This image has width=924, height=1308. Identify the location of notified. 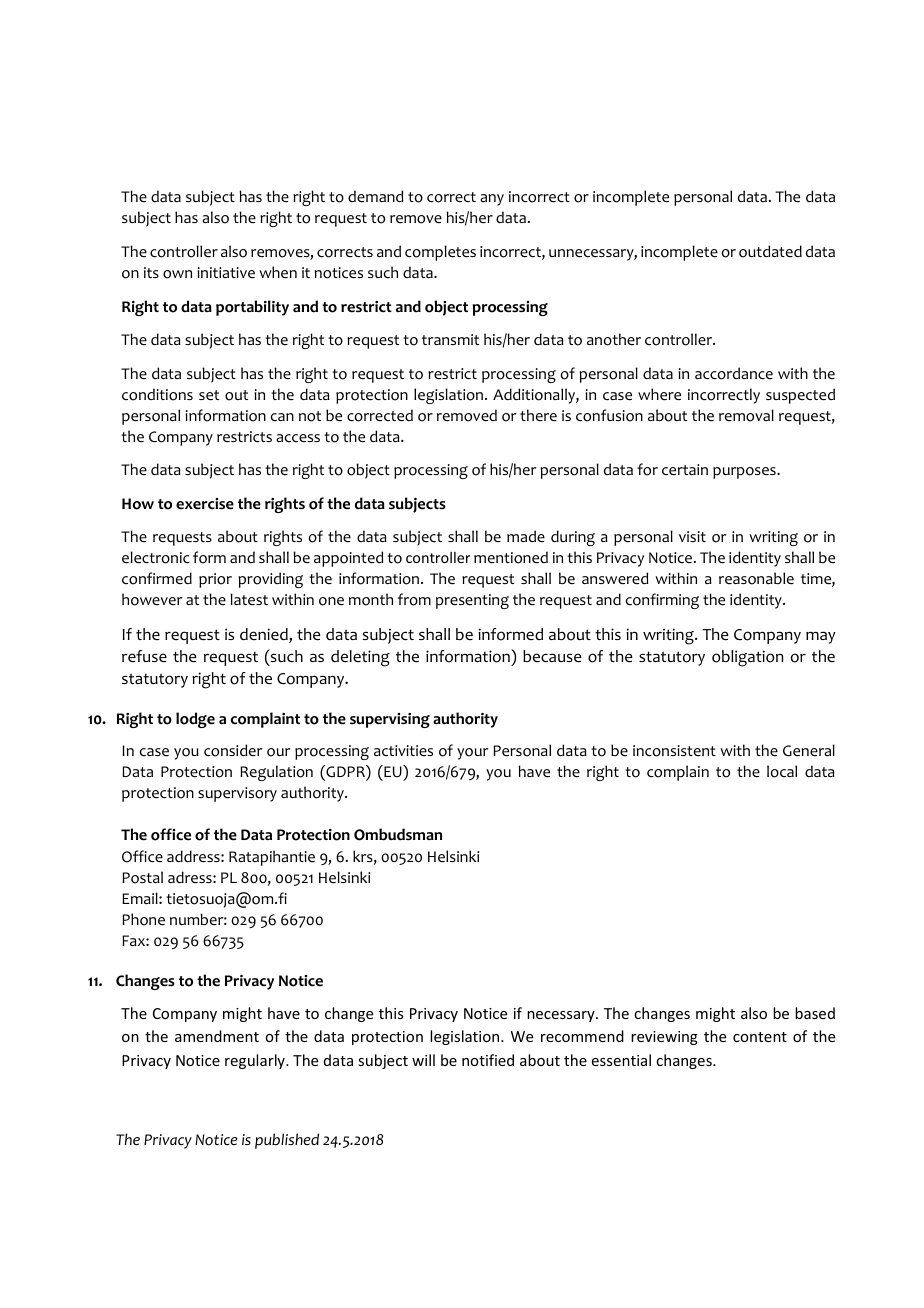
(488, 1060).
